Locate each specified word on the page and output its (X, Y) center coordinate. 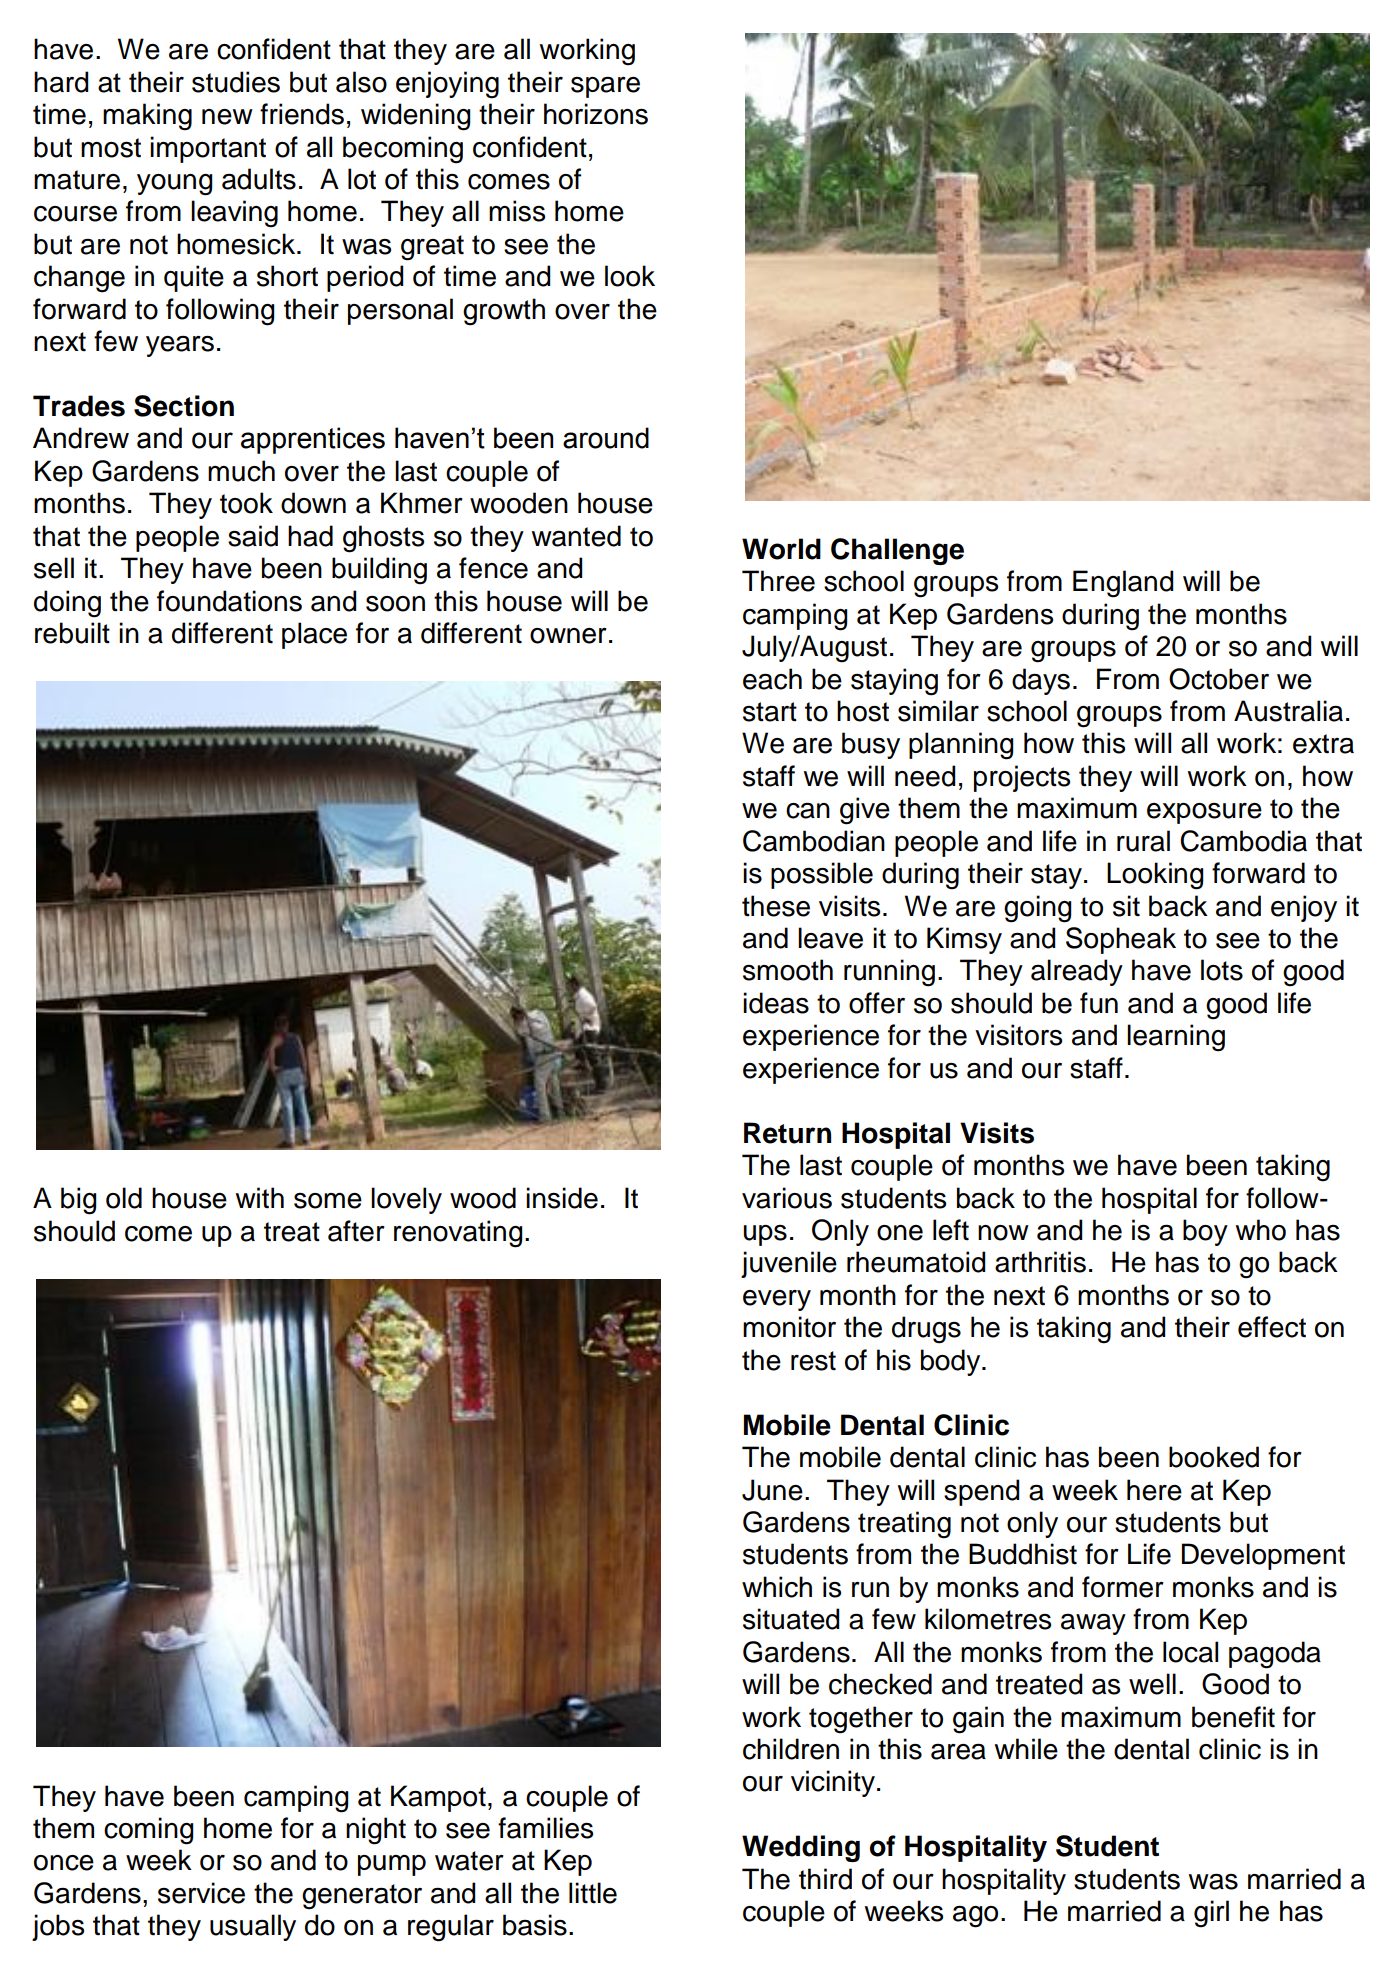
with (259, 1198)
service (201, 1893)
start (770, 712)
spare (605, 87)
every (777, 1300)
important (208, 149)
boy (1205, 1232)
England (1123, 584)
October (1219, 679)
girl (1211, 1914)
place (314, 635)
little (593, 1893)
